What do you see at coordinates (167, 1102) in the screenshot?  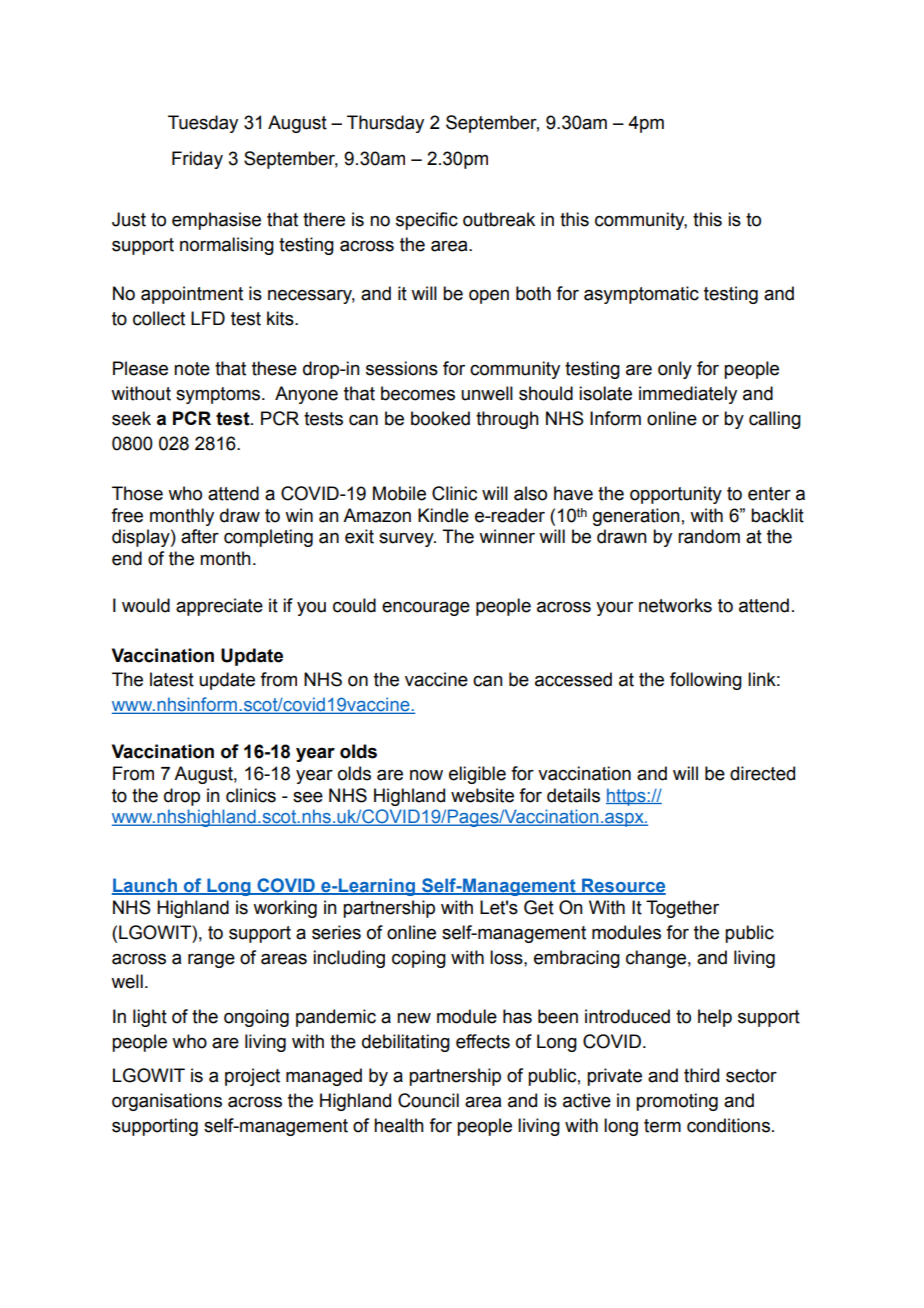 I see `organisations` at bounding box center [167, 1102].
